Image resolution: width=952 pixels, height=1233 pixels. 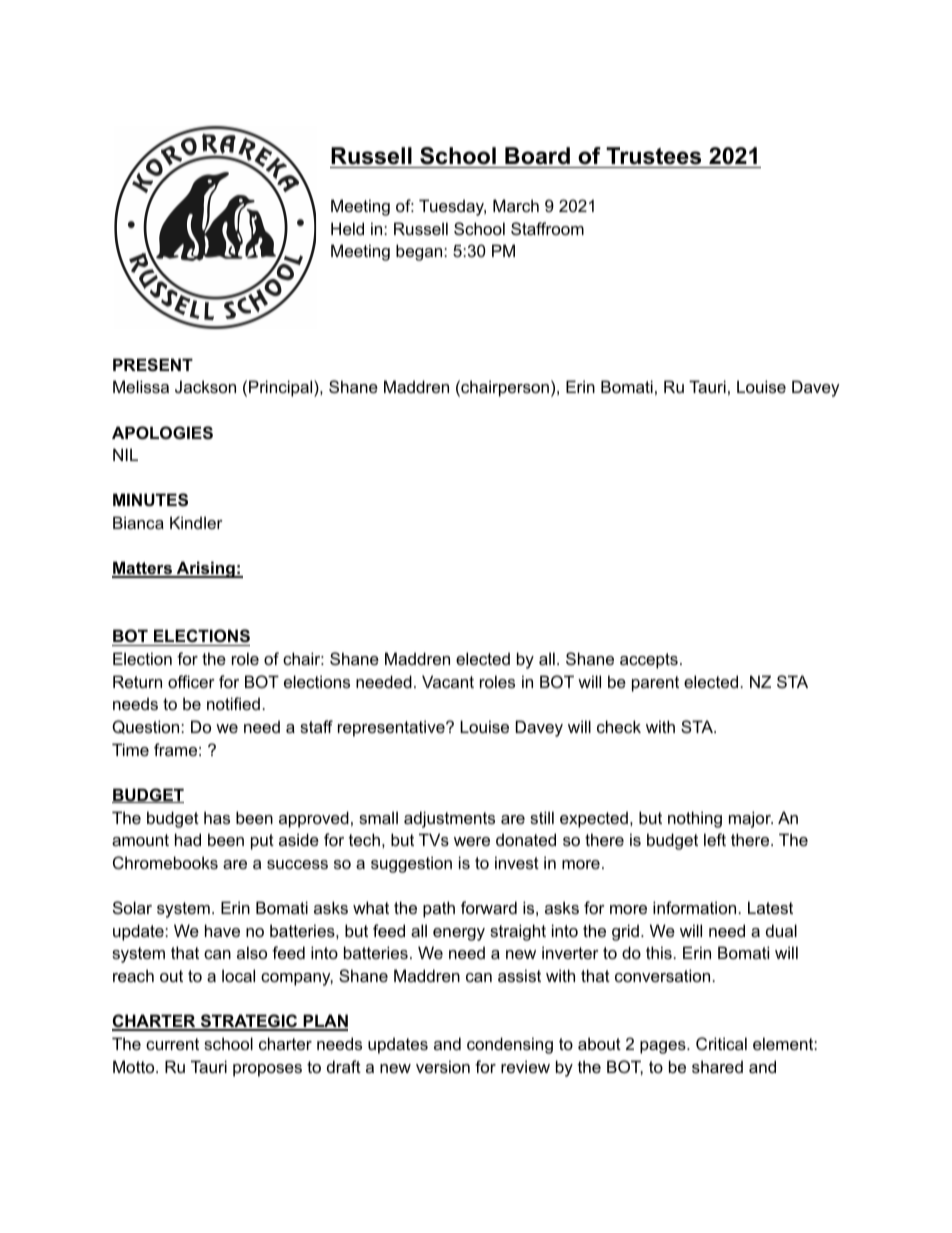 What do you see at coordinates (347, 228) in the screenshot?
I see `Held` at bounding box center [347, 228].
